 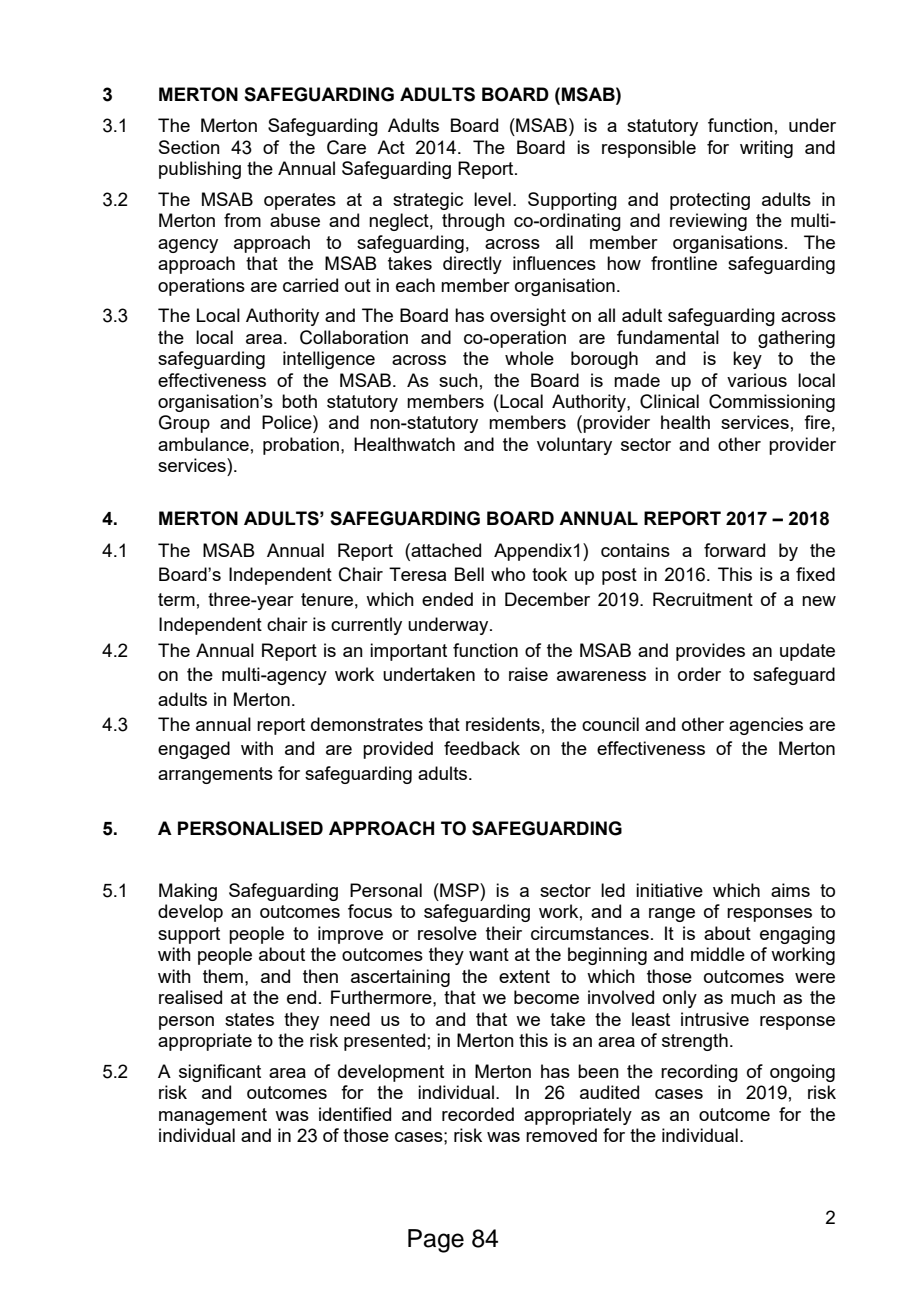 I want to click on extent, so click(x=524, y=976).
